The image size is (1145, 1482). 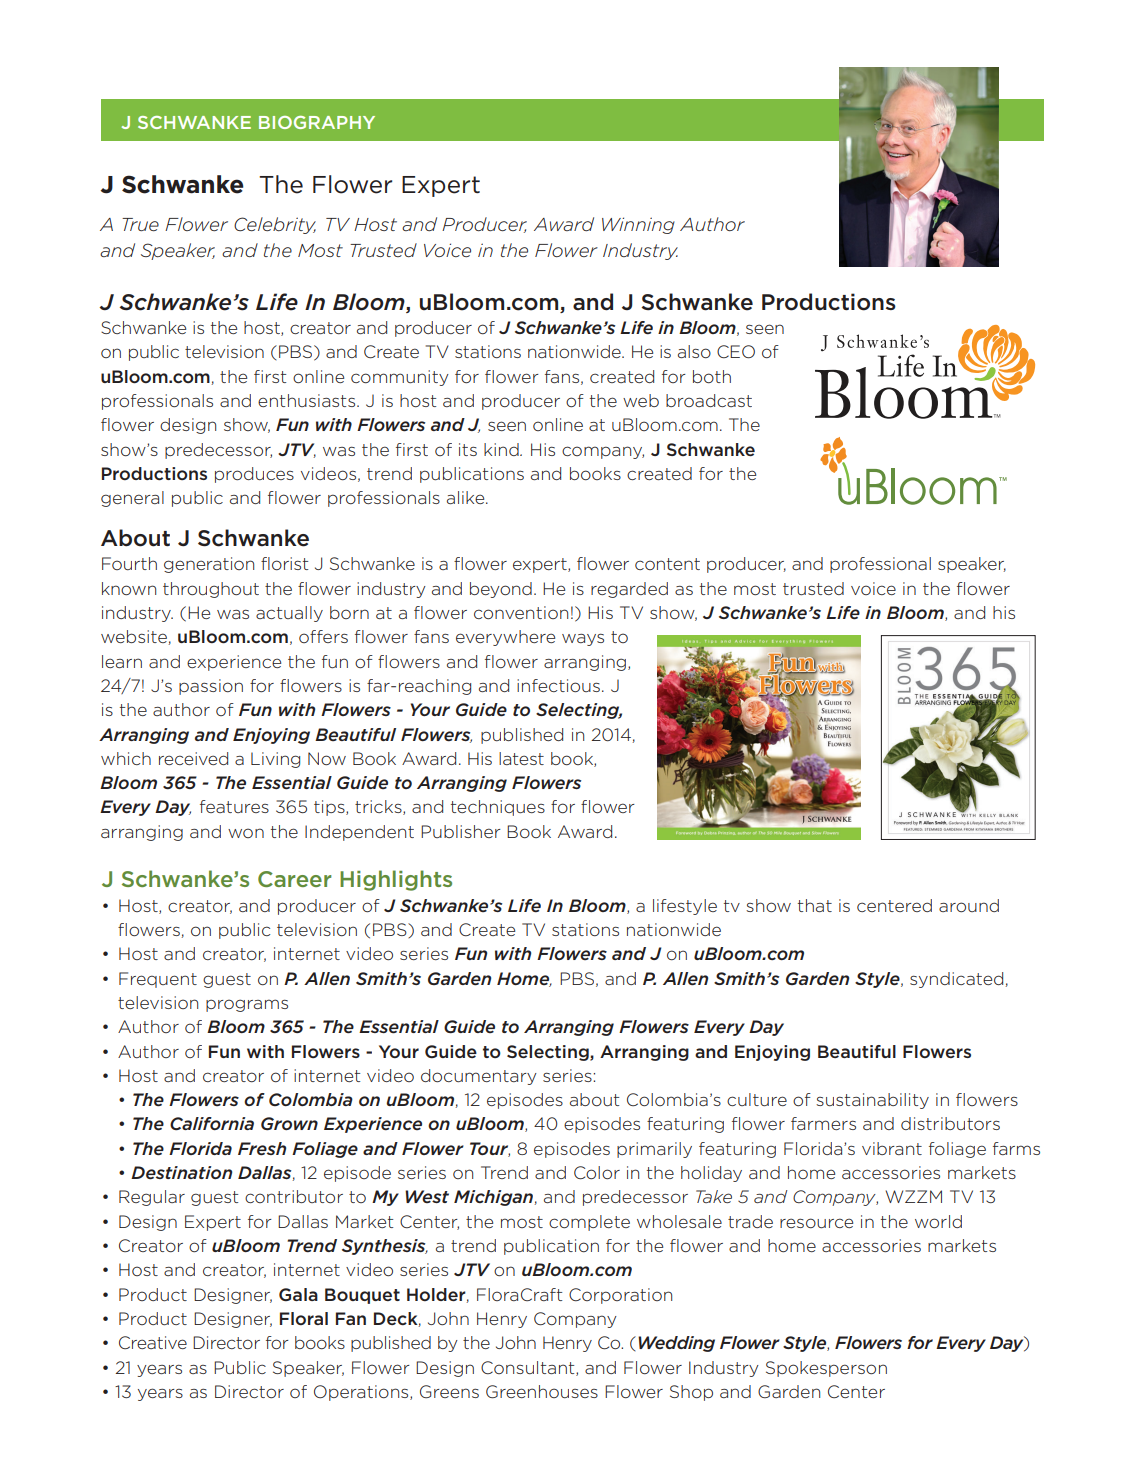 What do you see at coordinates (826, 1369) in the image?
I see `Spokesperson` at bounding box center [826, 1369].
